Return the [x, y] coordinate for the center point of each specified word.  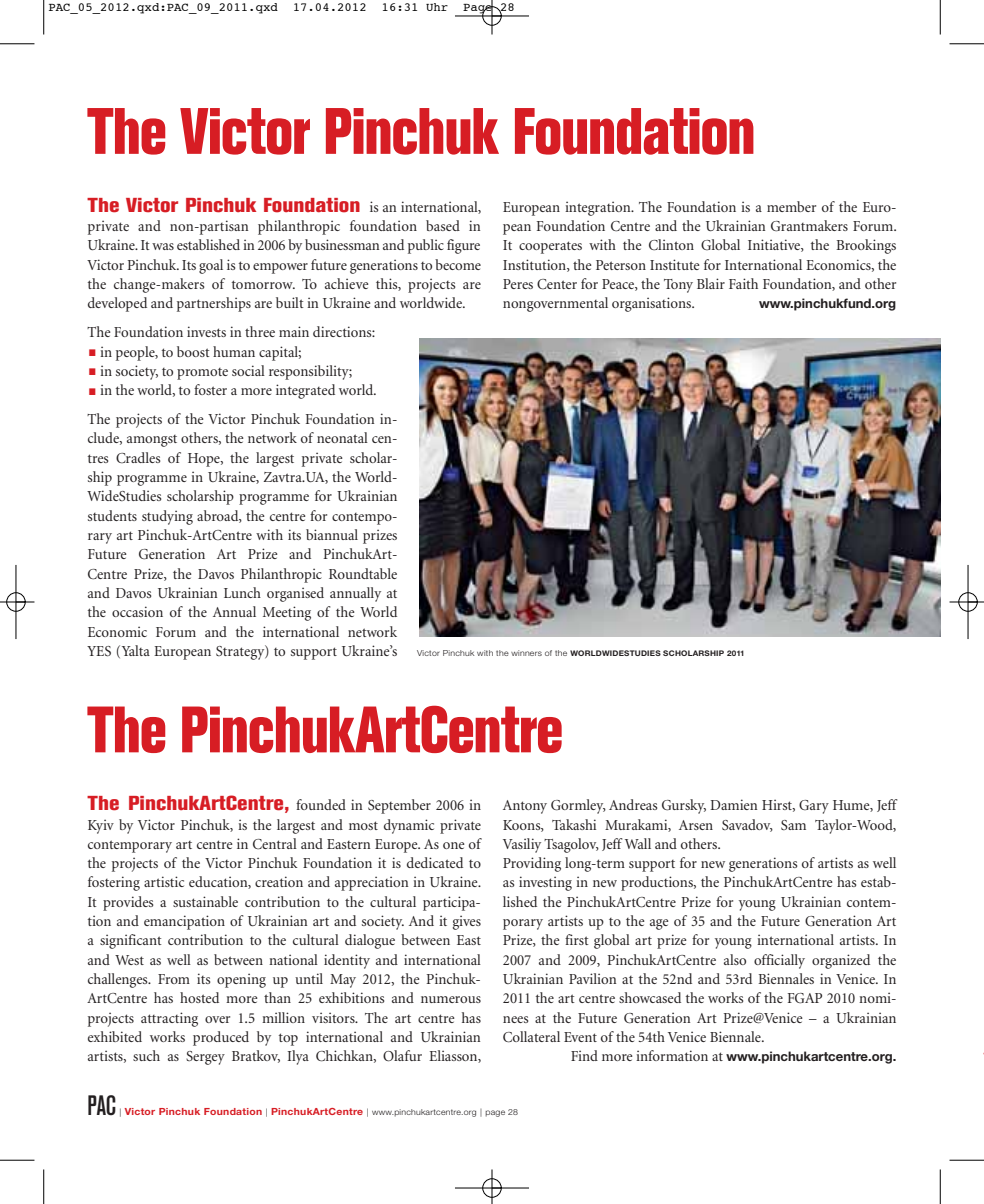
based [443, 225]
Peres [518, 284]
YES [99, 651]
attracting [169, 1019]
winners [526, 653]
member [791, 206]
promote [202, 374]
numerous [451, 999]
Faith [743, 283]
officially [779, 961]
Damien [733, 804]
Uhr [437, 7]
